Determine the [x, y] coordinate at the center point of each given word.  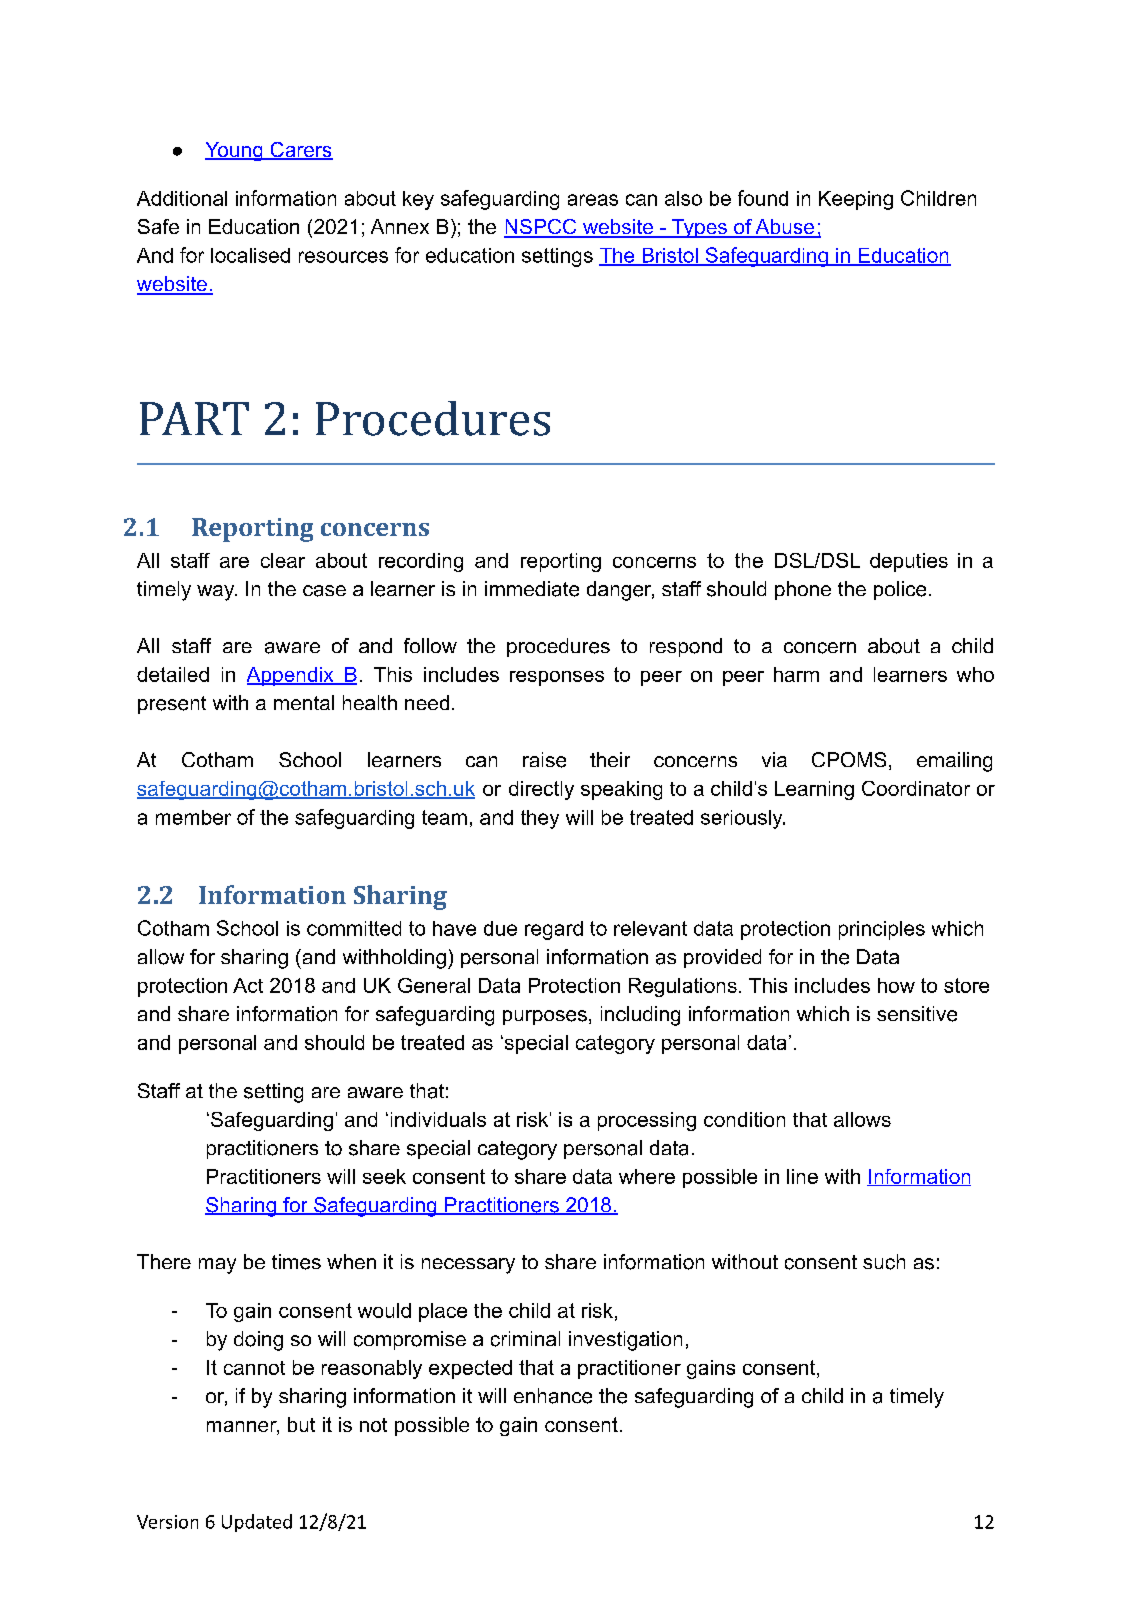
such [884, 1262]
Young [235, 151]
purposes [545, 1017]
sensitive [917, 1014]
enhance [553, 1396]
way [217, 593]
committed [354, 928]
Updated [257, 1523]
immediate [532, 589]
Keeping [856, 200]
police [900, 590]
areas [593, 200]
